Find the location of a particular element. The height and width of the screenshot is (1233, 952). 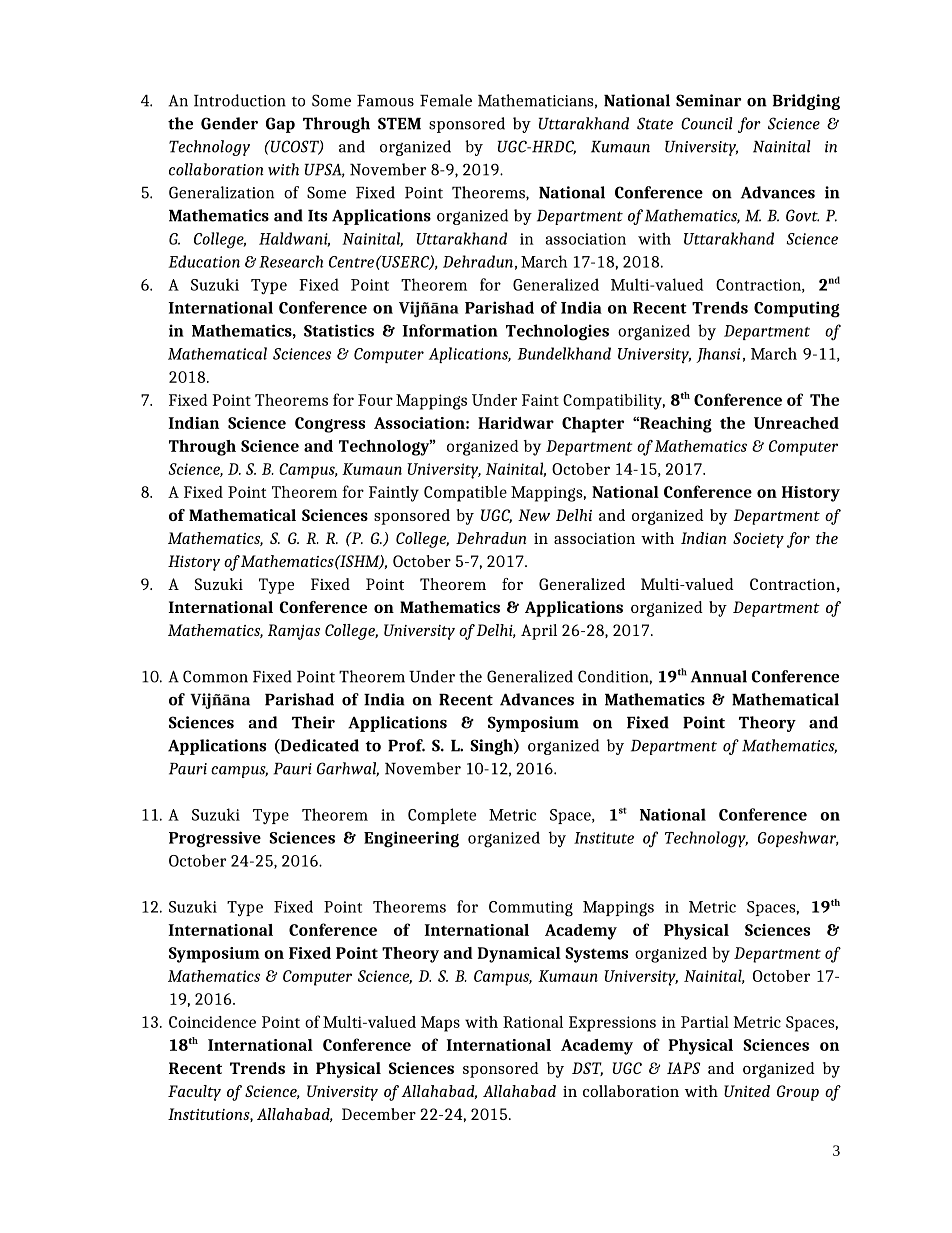

Annual is located at coordinates (719, 676).
